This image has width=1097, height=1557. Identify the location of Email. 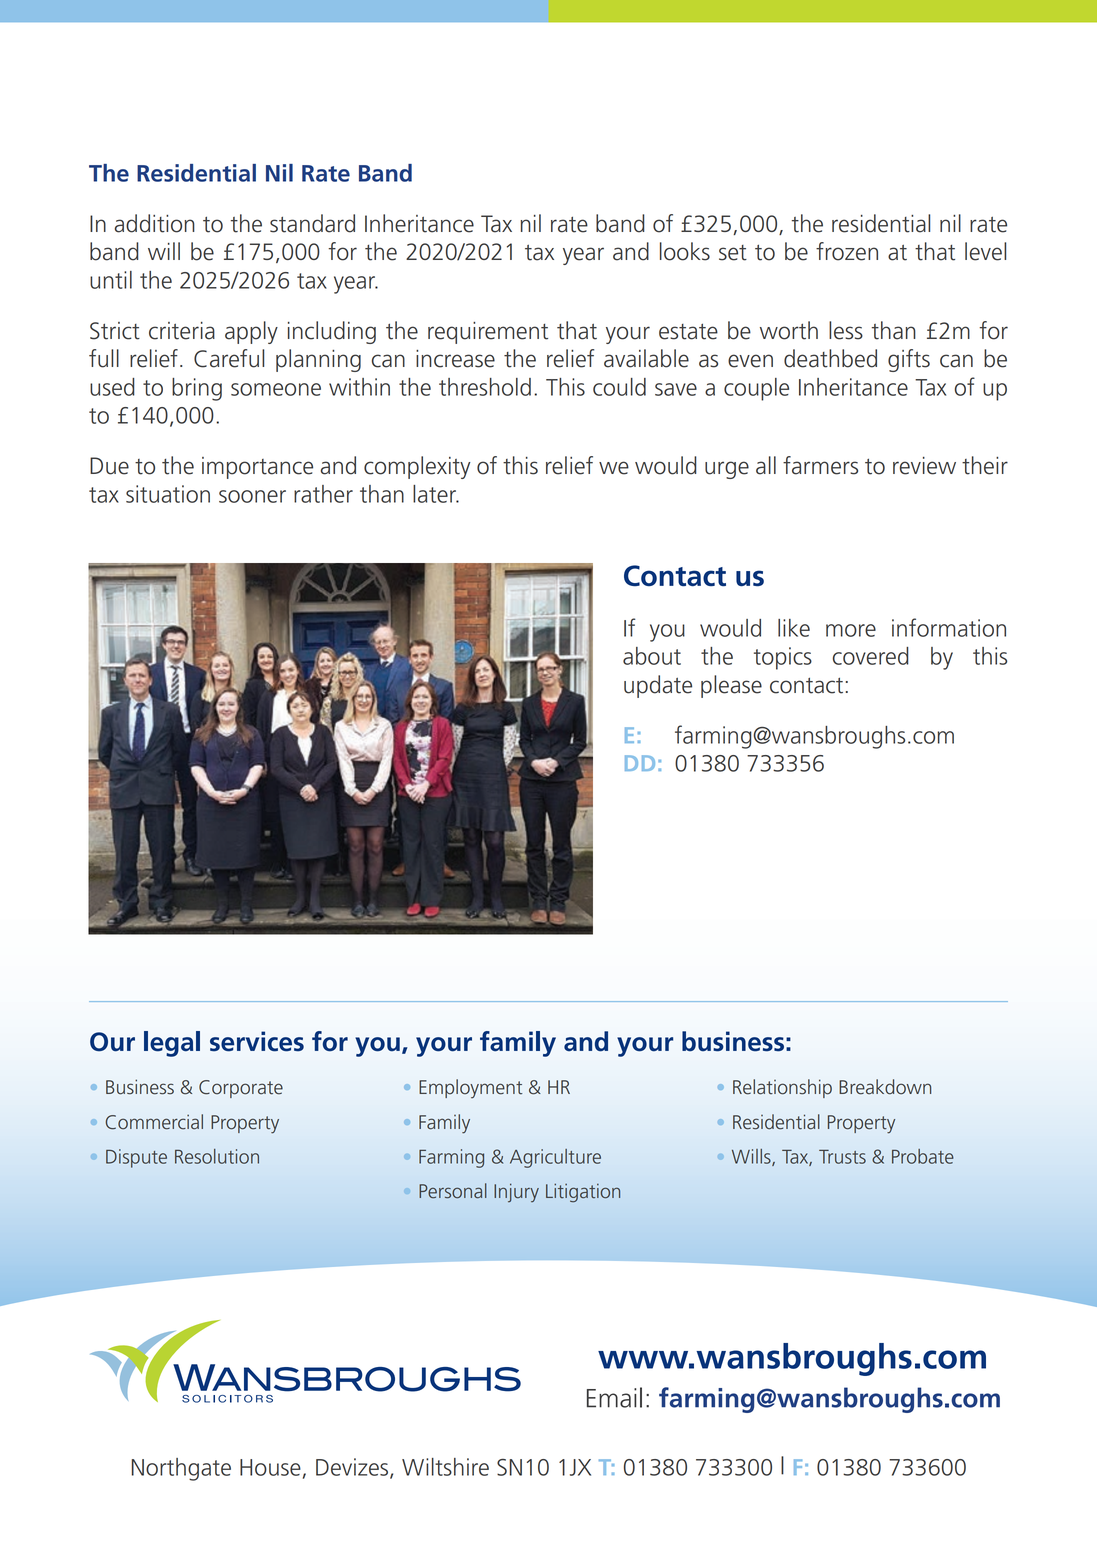
(614, 1397).
